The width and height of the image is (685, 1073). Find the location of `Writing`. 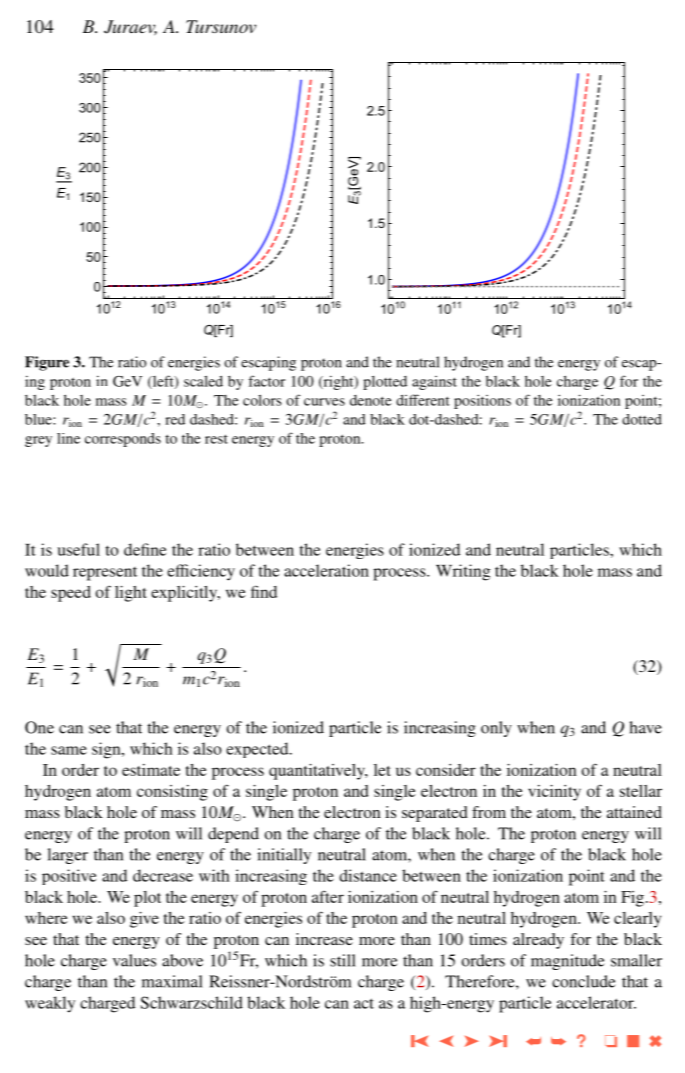

Writing is located at coordinates (463, 572).
